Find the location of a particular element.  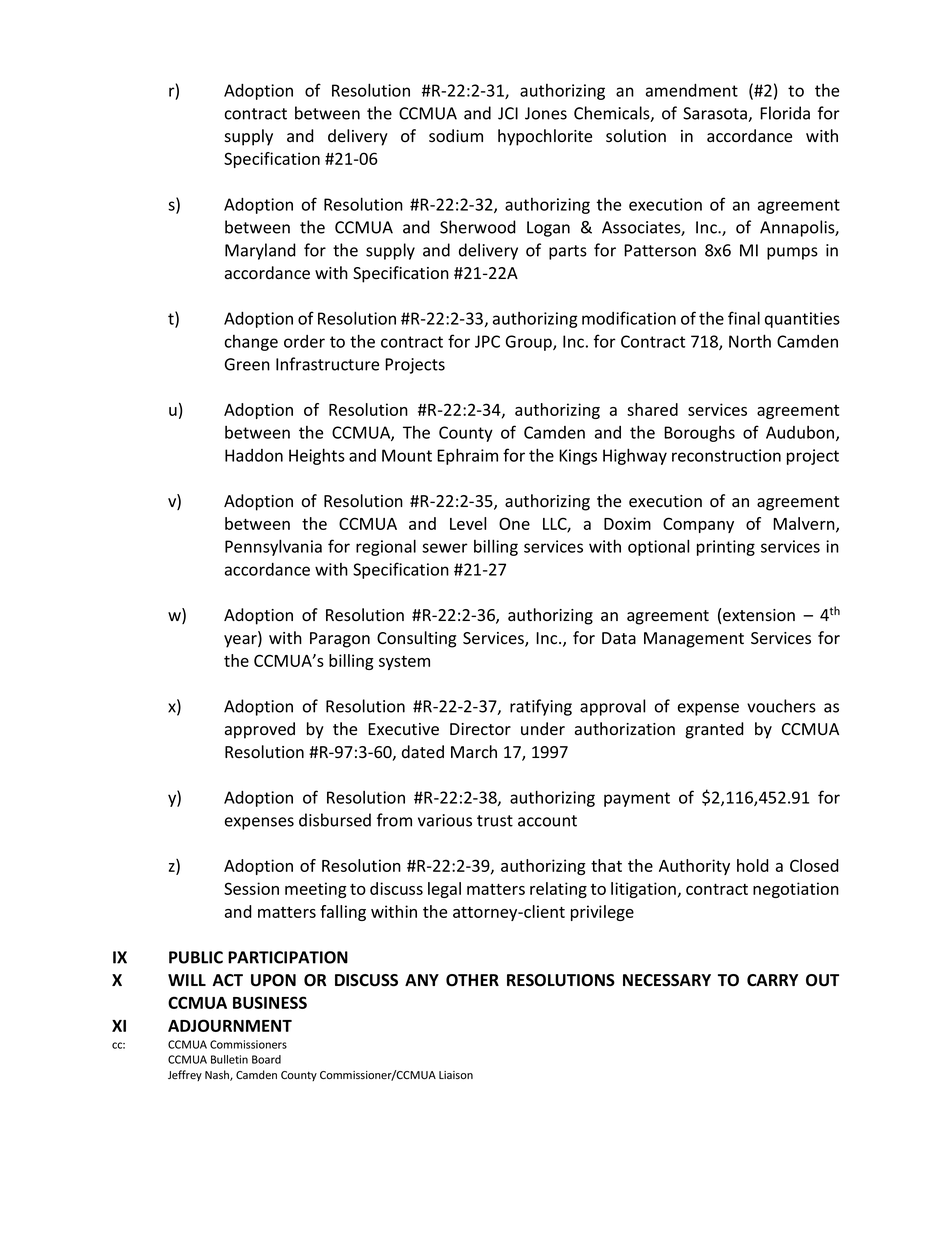

CARRY is located at coordinates (772, 980).
